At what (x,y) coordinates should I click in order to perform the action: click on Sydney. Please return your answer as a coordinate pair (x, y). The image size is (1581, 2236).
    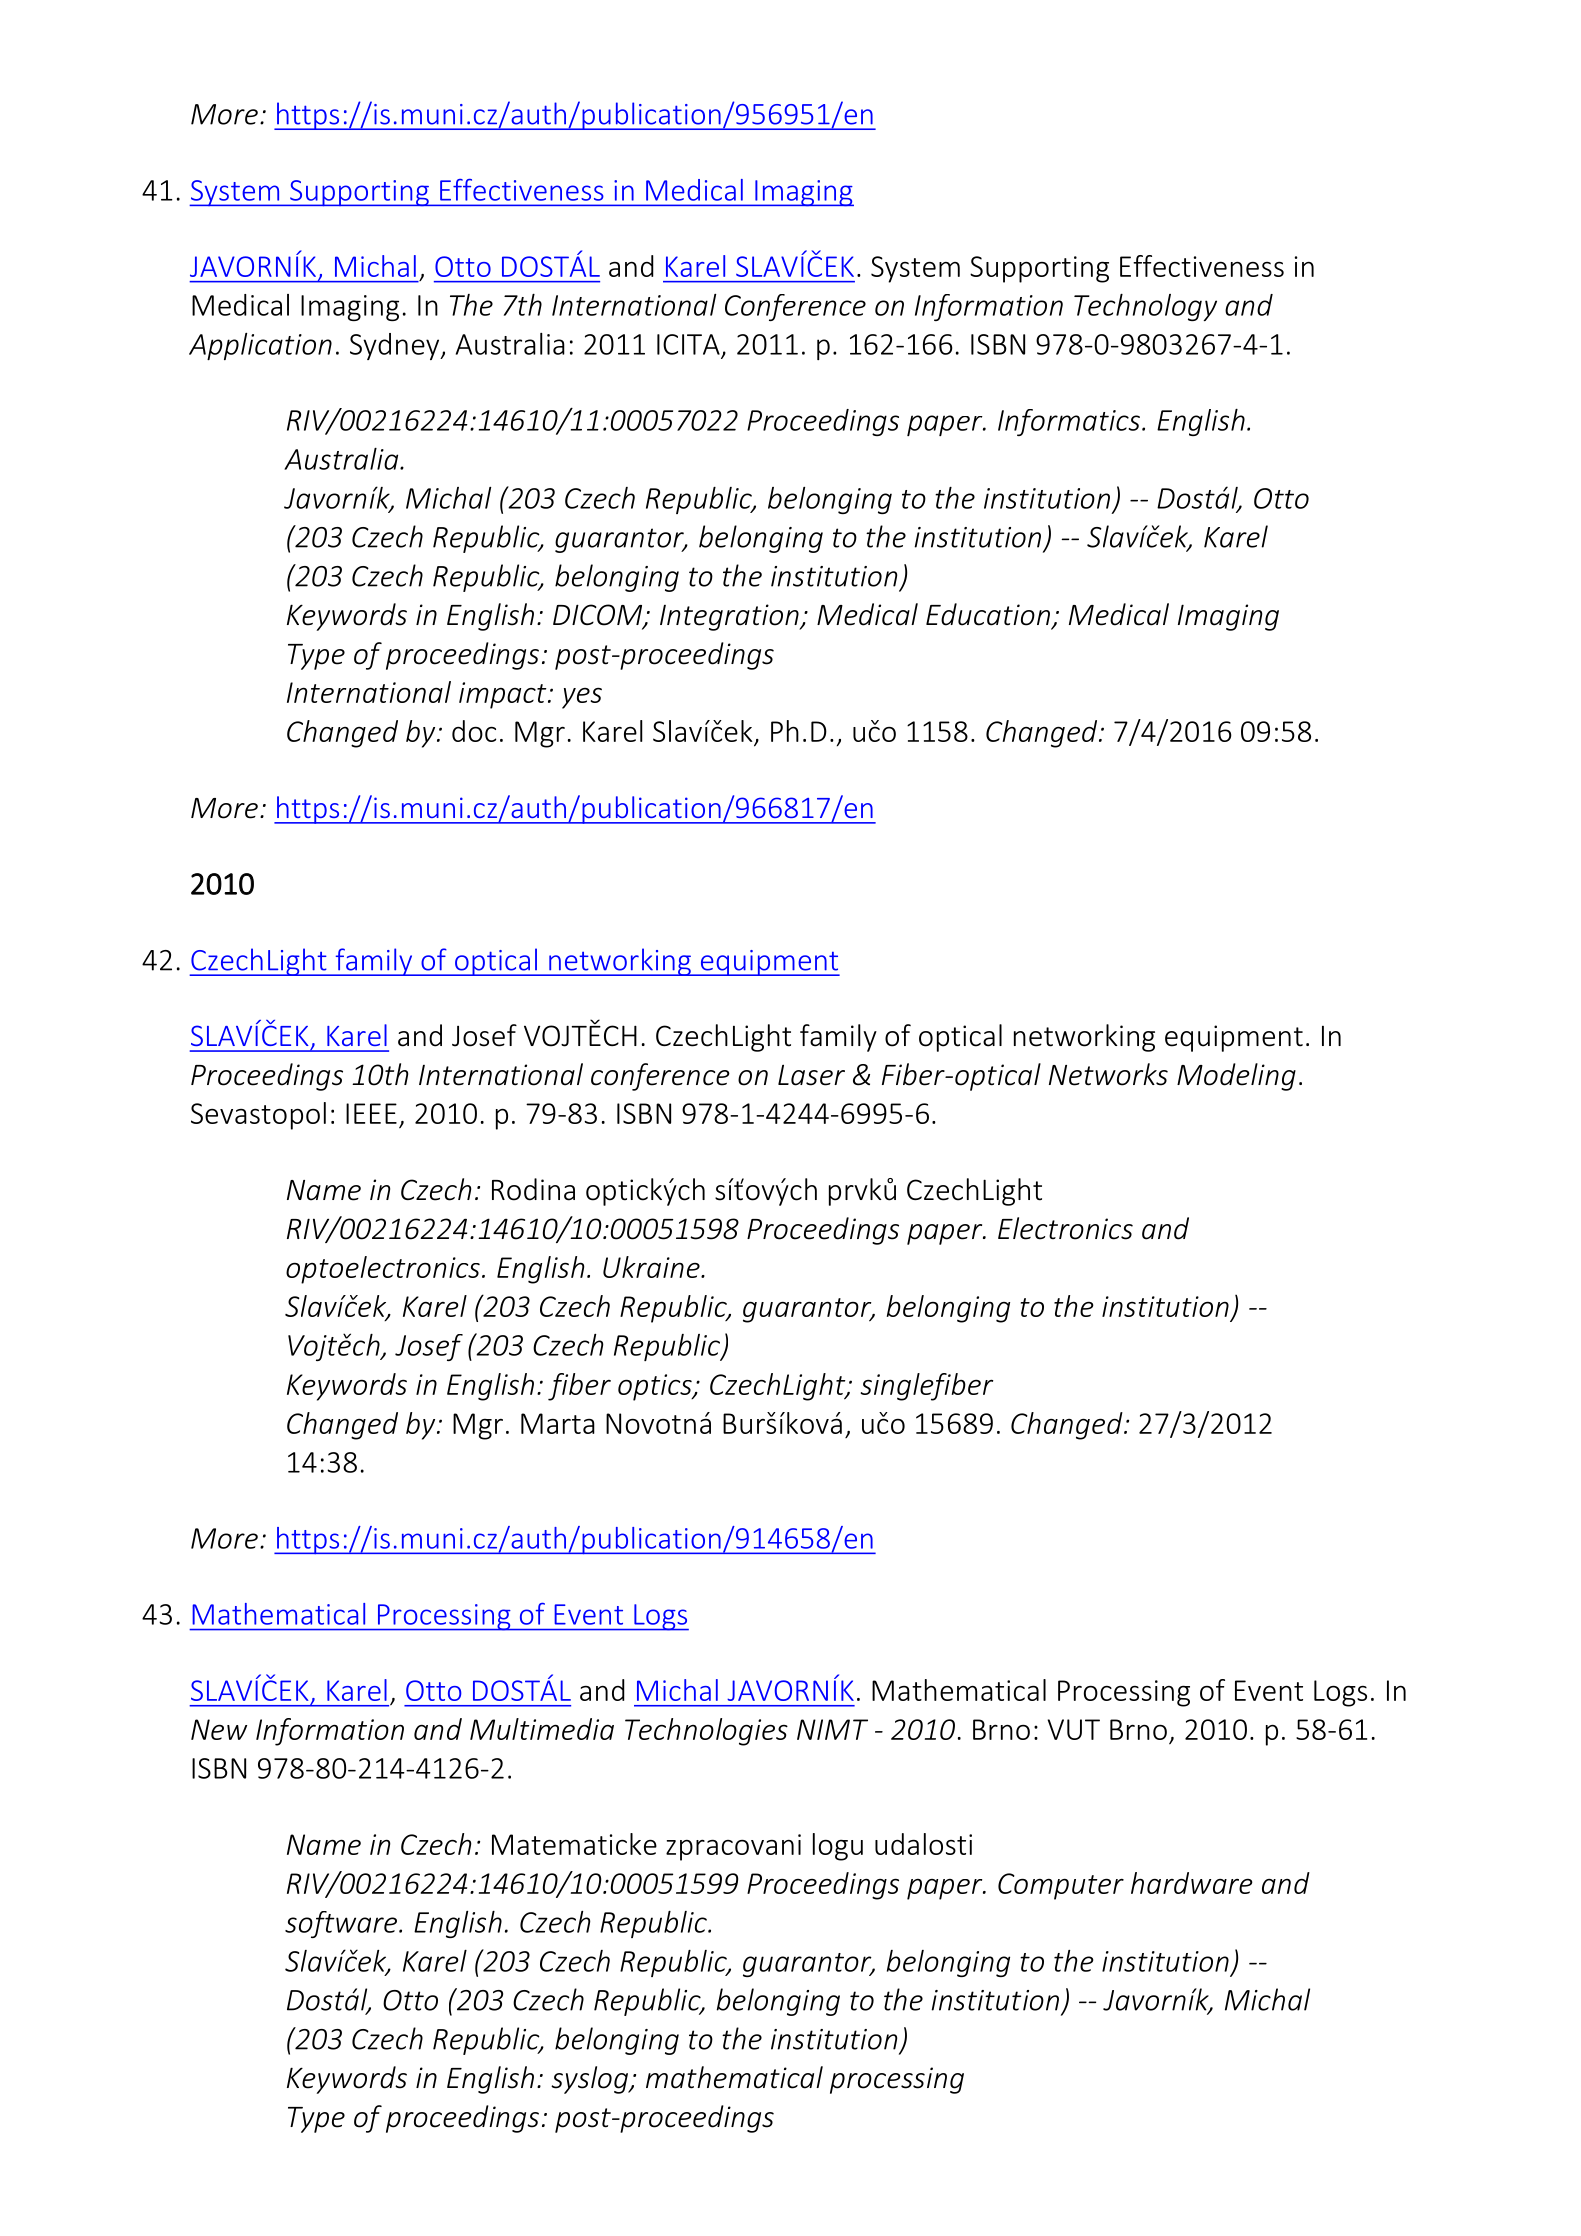
    Looking at the image, I should click on (396, 346).
